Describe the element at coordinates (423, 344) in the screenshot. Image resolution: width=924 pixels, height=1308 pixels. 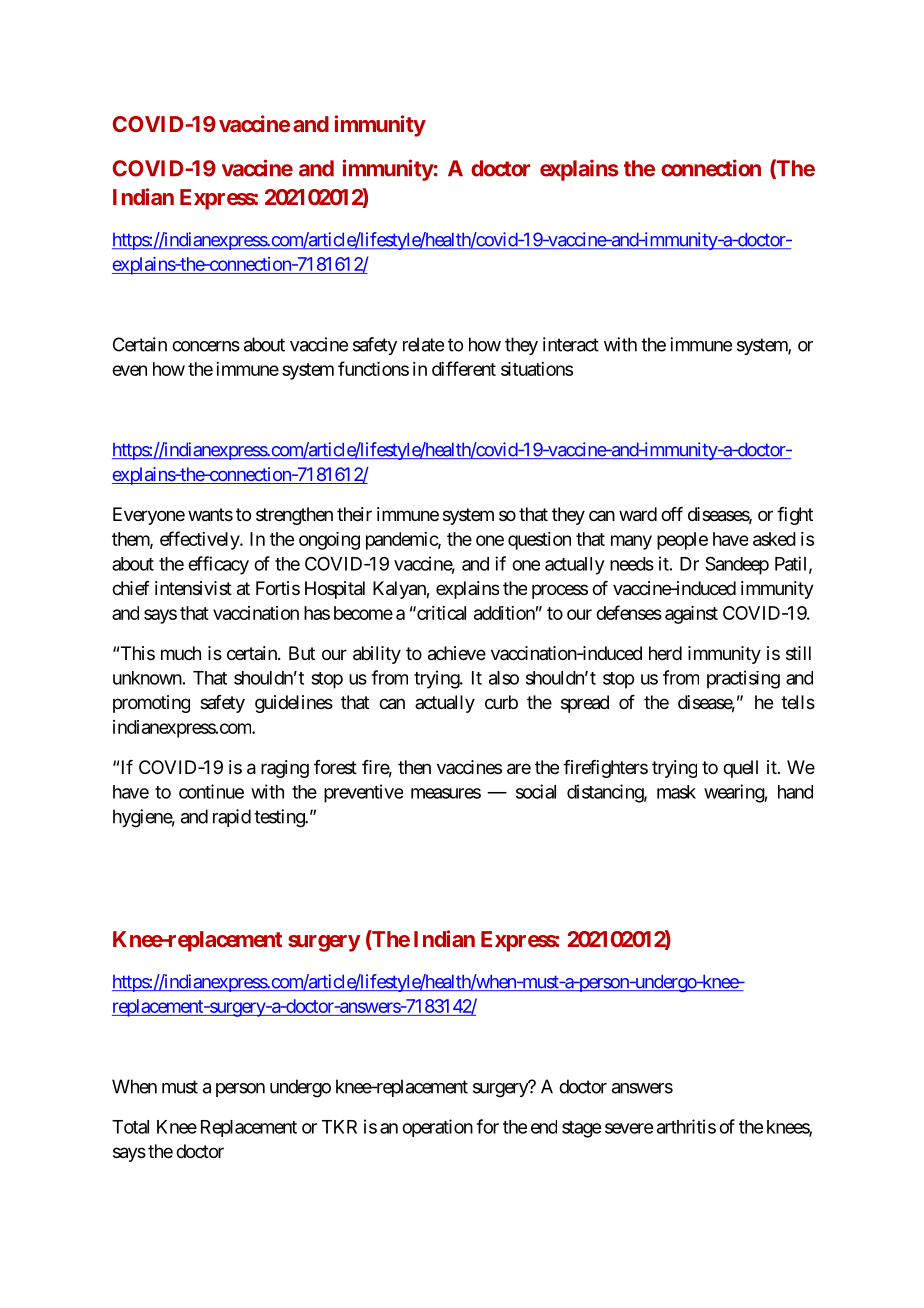
I see `relate` at that location.
